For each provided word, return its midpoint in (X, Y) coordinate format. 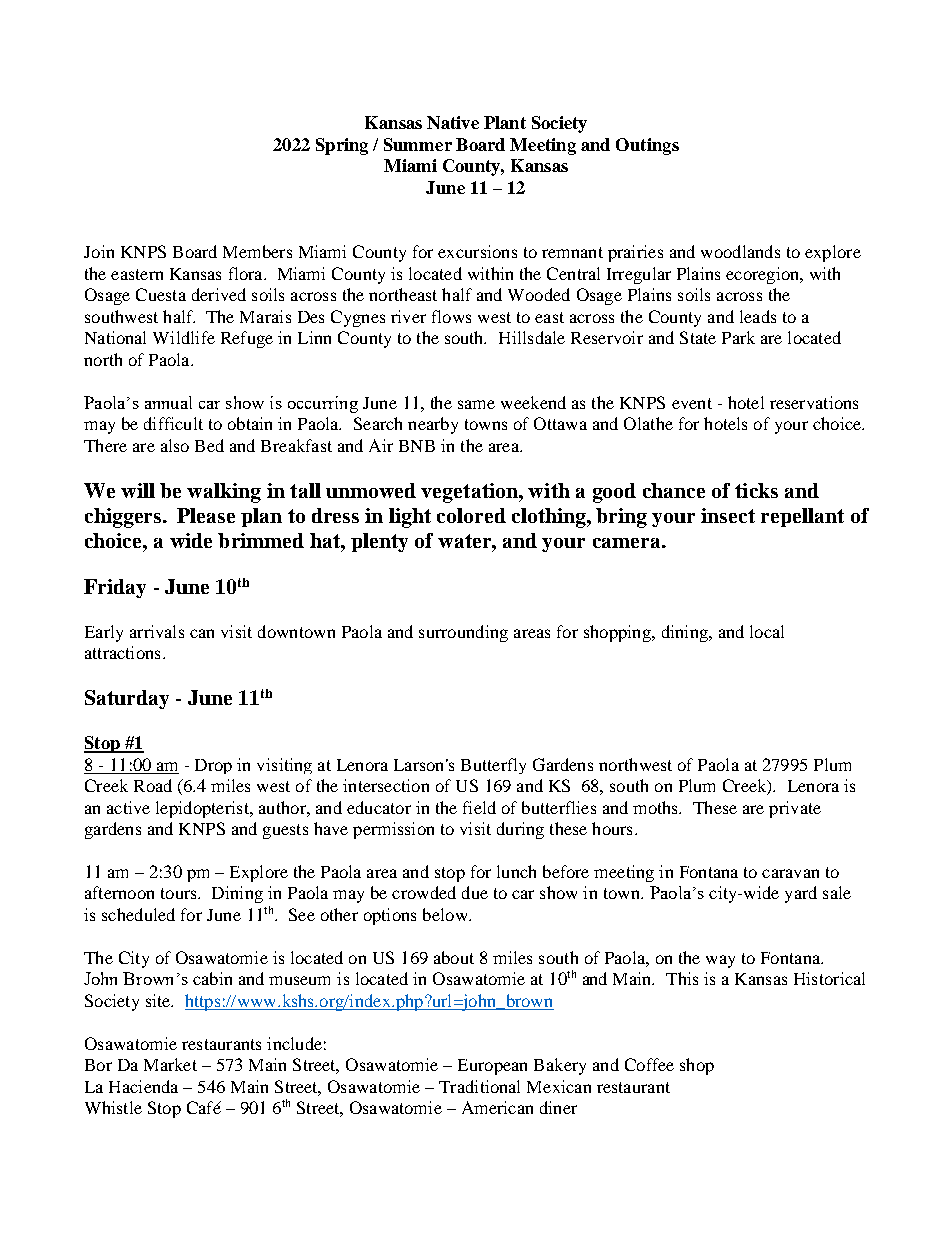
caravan (790, 873)
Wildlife (184, 337)
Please (206, 515)
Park (738, 337)
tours (180, 893)
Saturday (127, 699)
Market (170, 1064)
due (475, 892)
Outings (647, 146)
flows (451, 316)
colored (471, 515)
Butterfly (493, 766)
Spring (342, 146)
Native (453, 122)
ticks (756, 490)
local (767, 631)
